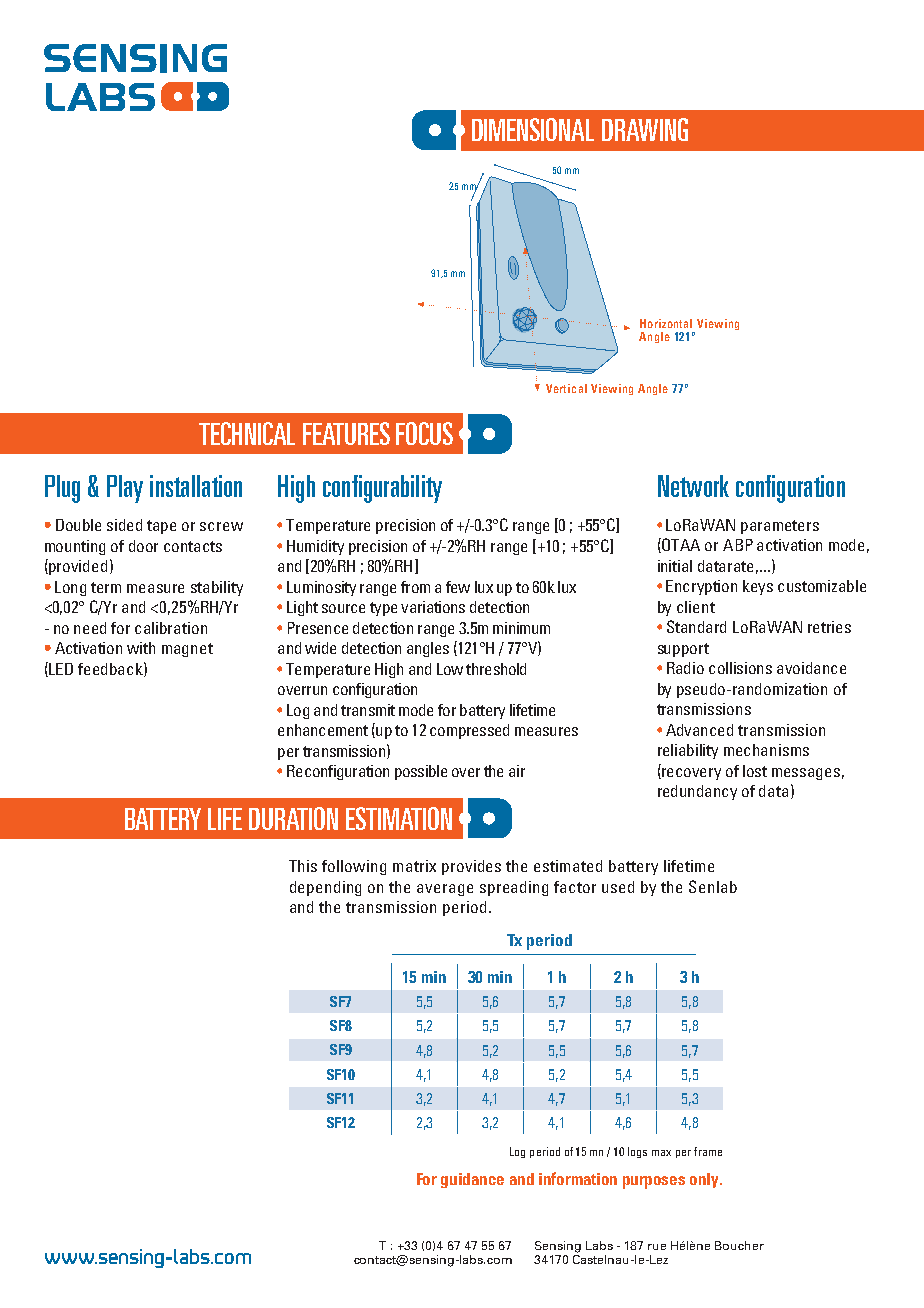 This screenshot has height=1308, width=924. What do you see at coordinates (533, 129) in the screenshot?
I see `DIMENSIONAL` at bounding box center [533, 129].
